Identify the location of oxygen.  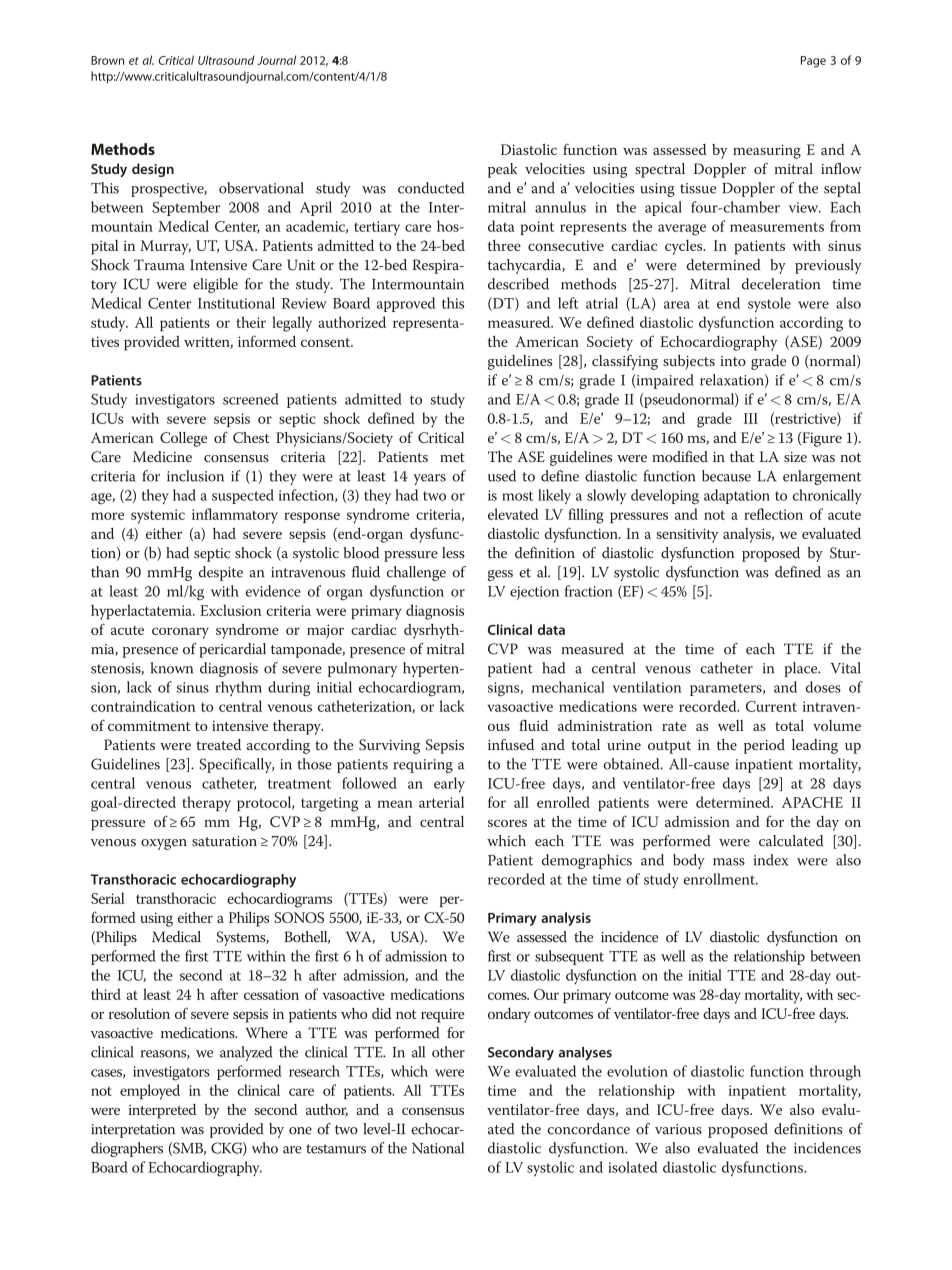
(164, 844).
